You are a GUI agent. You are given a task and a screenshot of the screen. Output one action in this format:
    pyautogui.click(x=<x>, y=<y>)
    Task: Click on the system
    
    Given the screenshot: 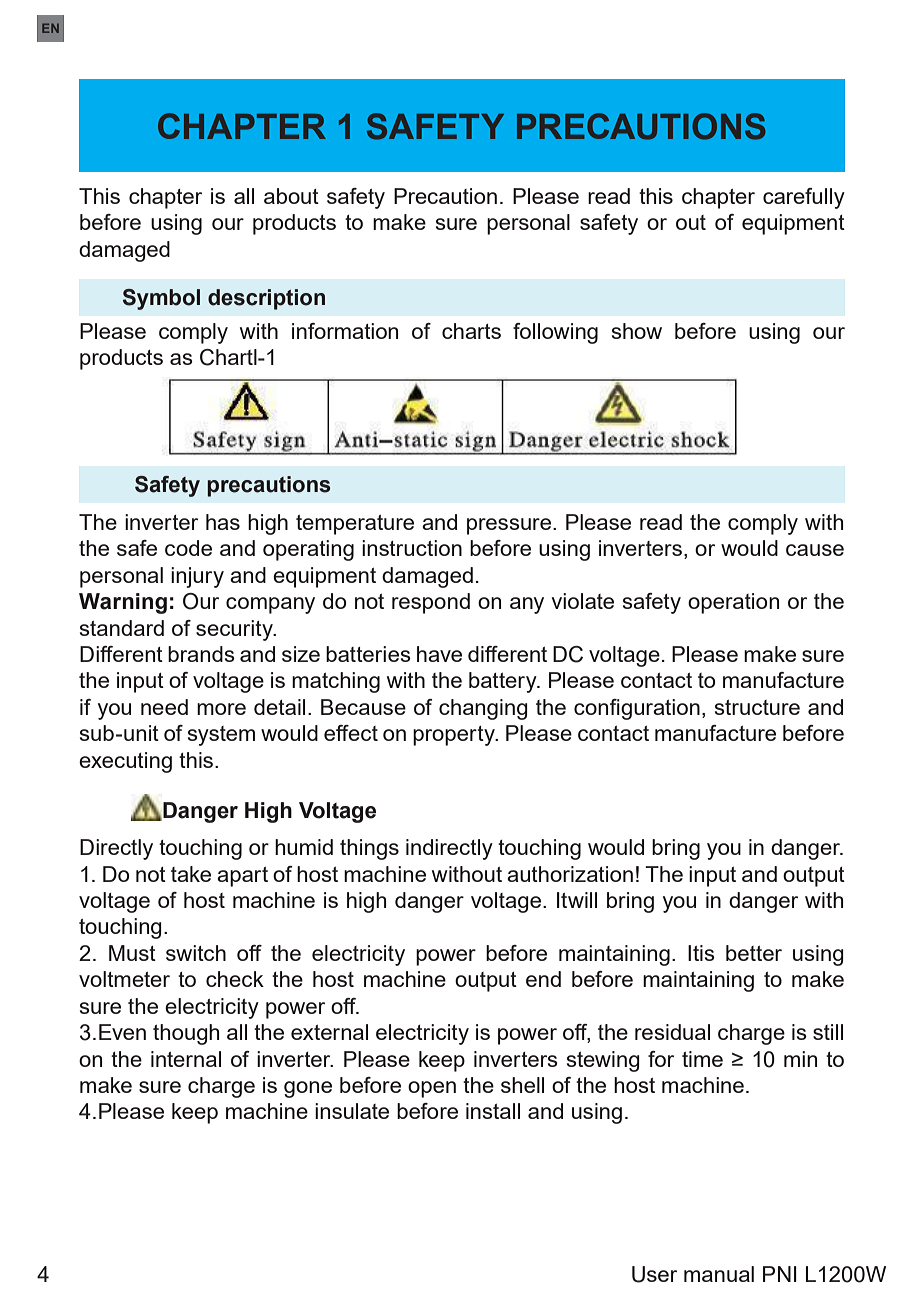 What is the action you would take?
    pyautogui.click(x=221, y=736)
